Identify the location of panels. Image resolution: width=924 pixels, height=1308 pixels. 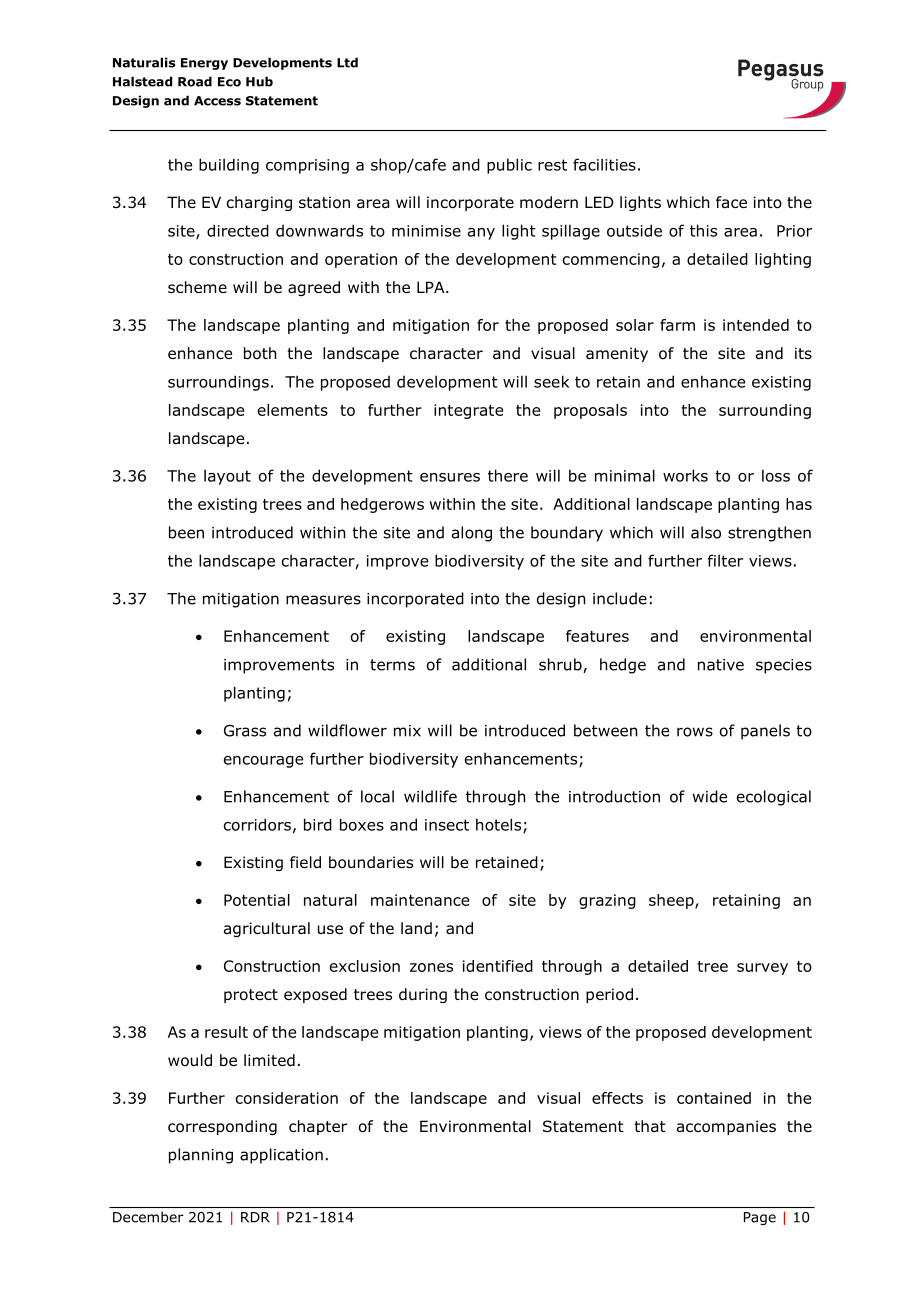
(765, 732).
